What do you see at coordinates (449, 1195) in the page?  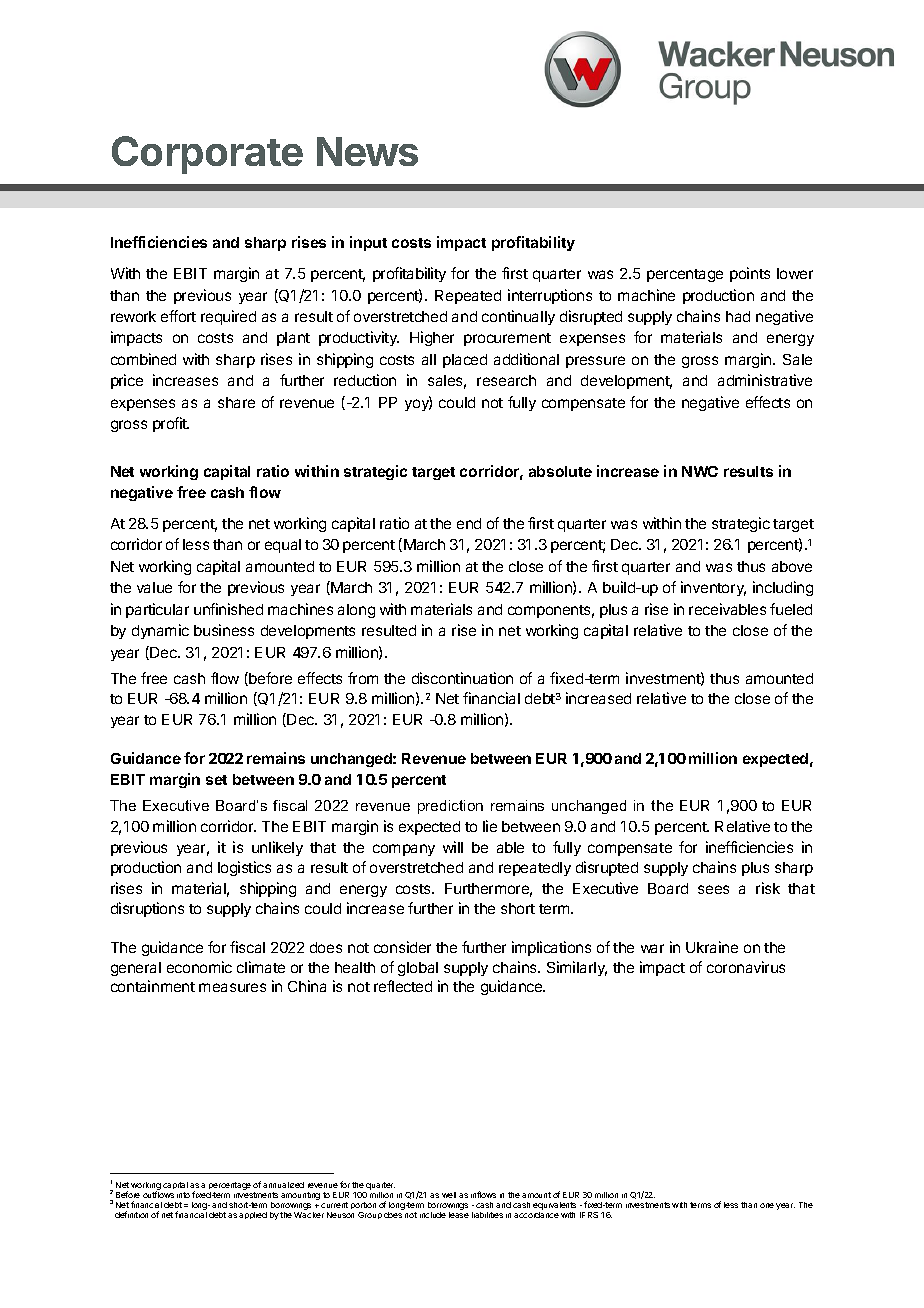 I see `well` at bounding box center [449, 1195].
